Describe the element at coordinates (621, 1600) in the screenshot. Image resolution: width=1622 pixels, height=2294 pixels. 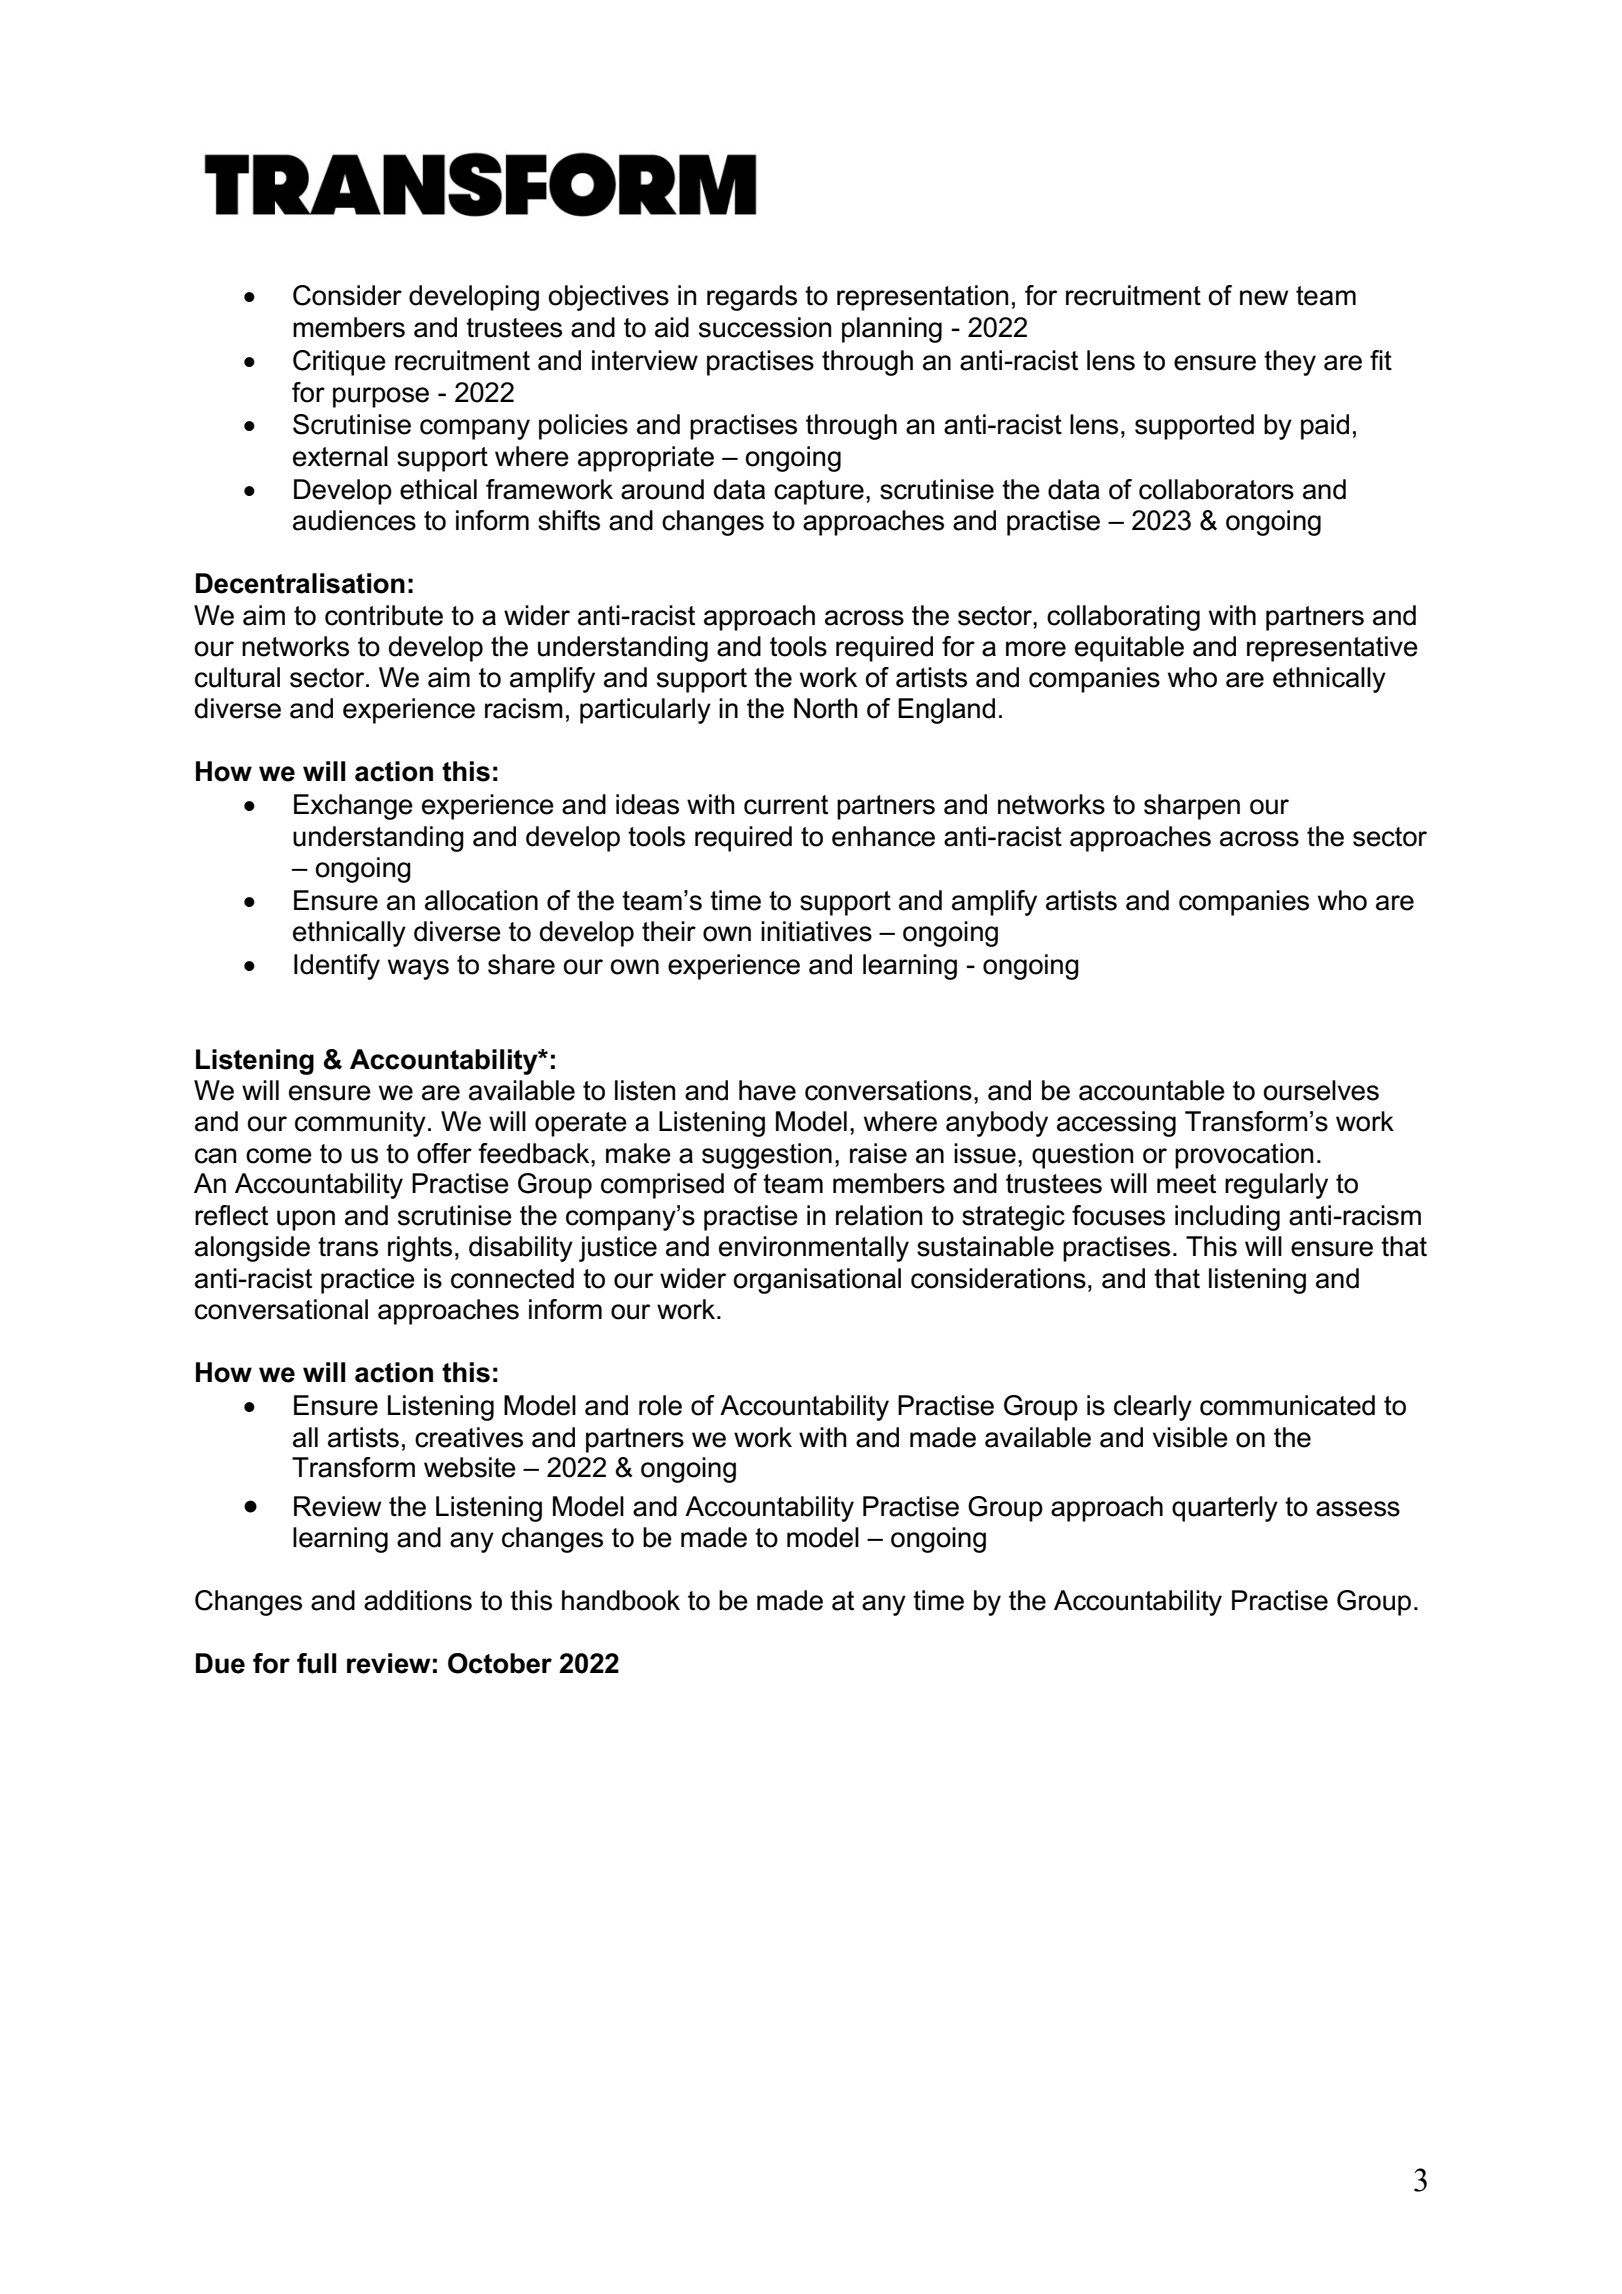
I see `handbook` at that location.
